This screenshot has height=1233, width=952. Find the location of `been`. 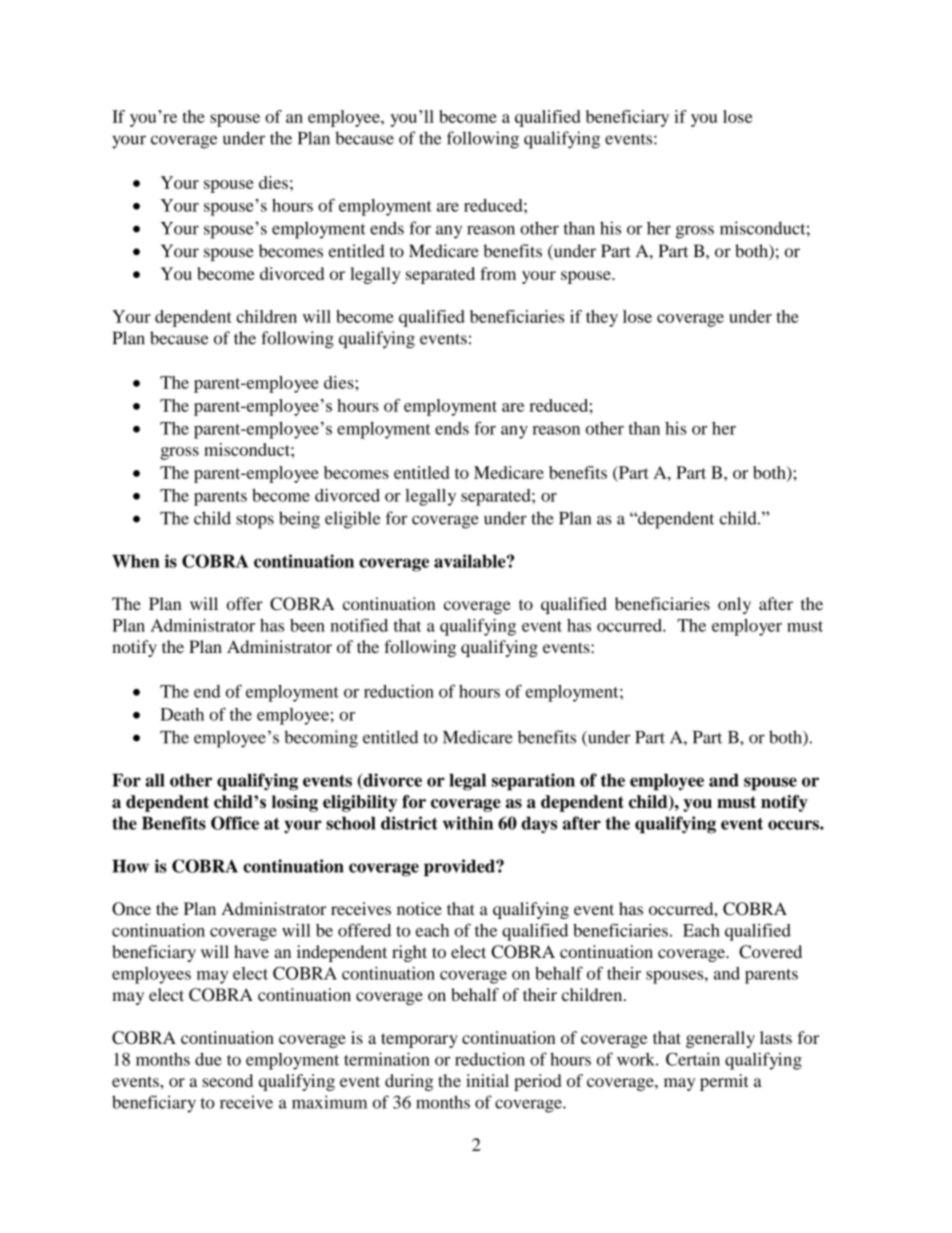

been is located at coordinates (307, 625).
